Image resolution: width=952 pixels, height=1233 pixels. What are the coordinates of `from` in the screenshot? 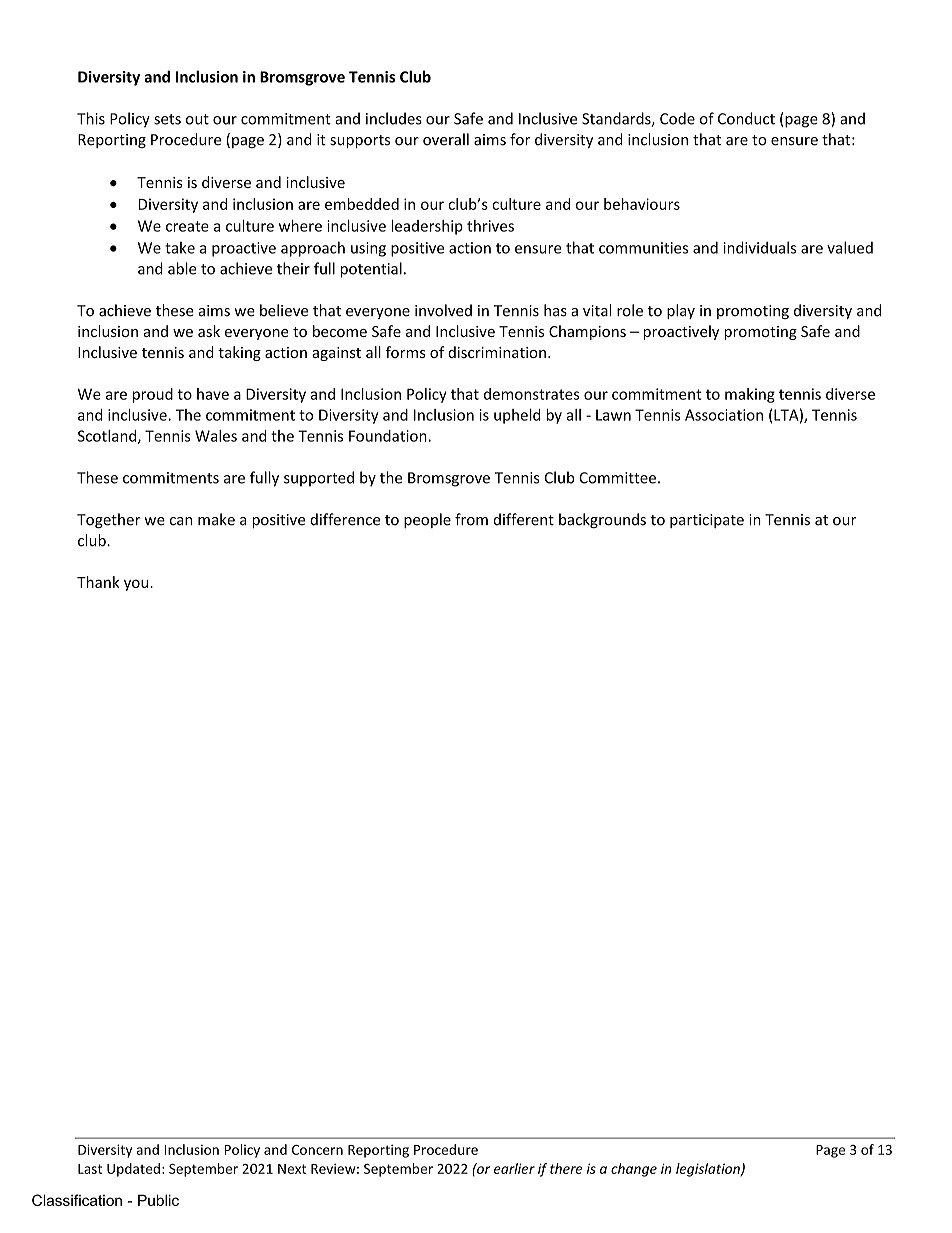 It's located at (471, 519).
